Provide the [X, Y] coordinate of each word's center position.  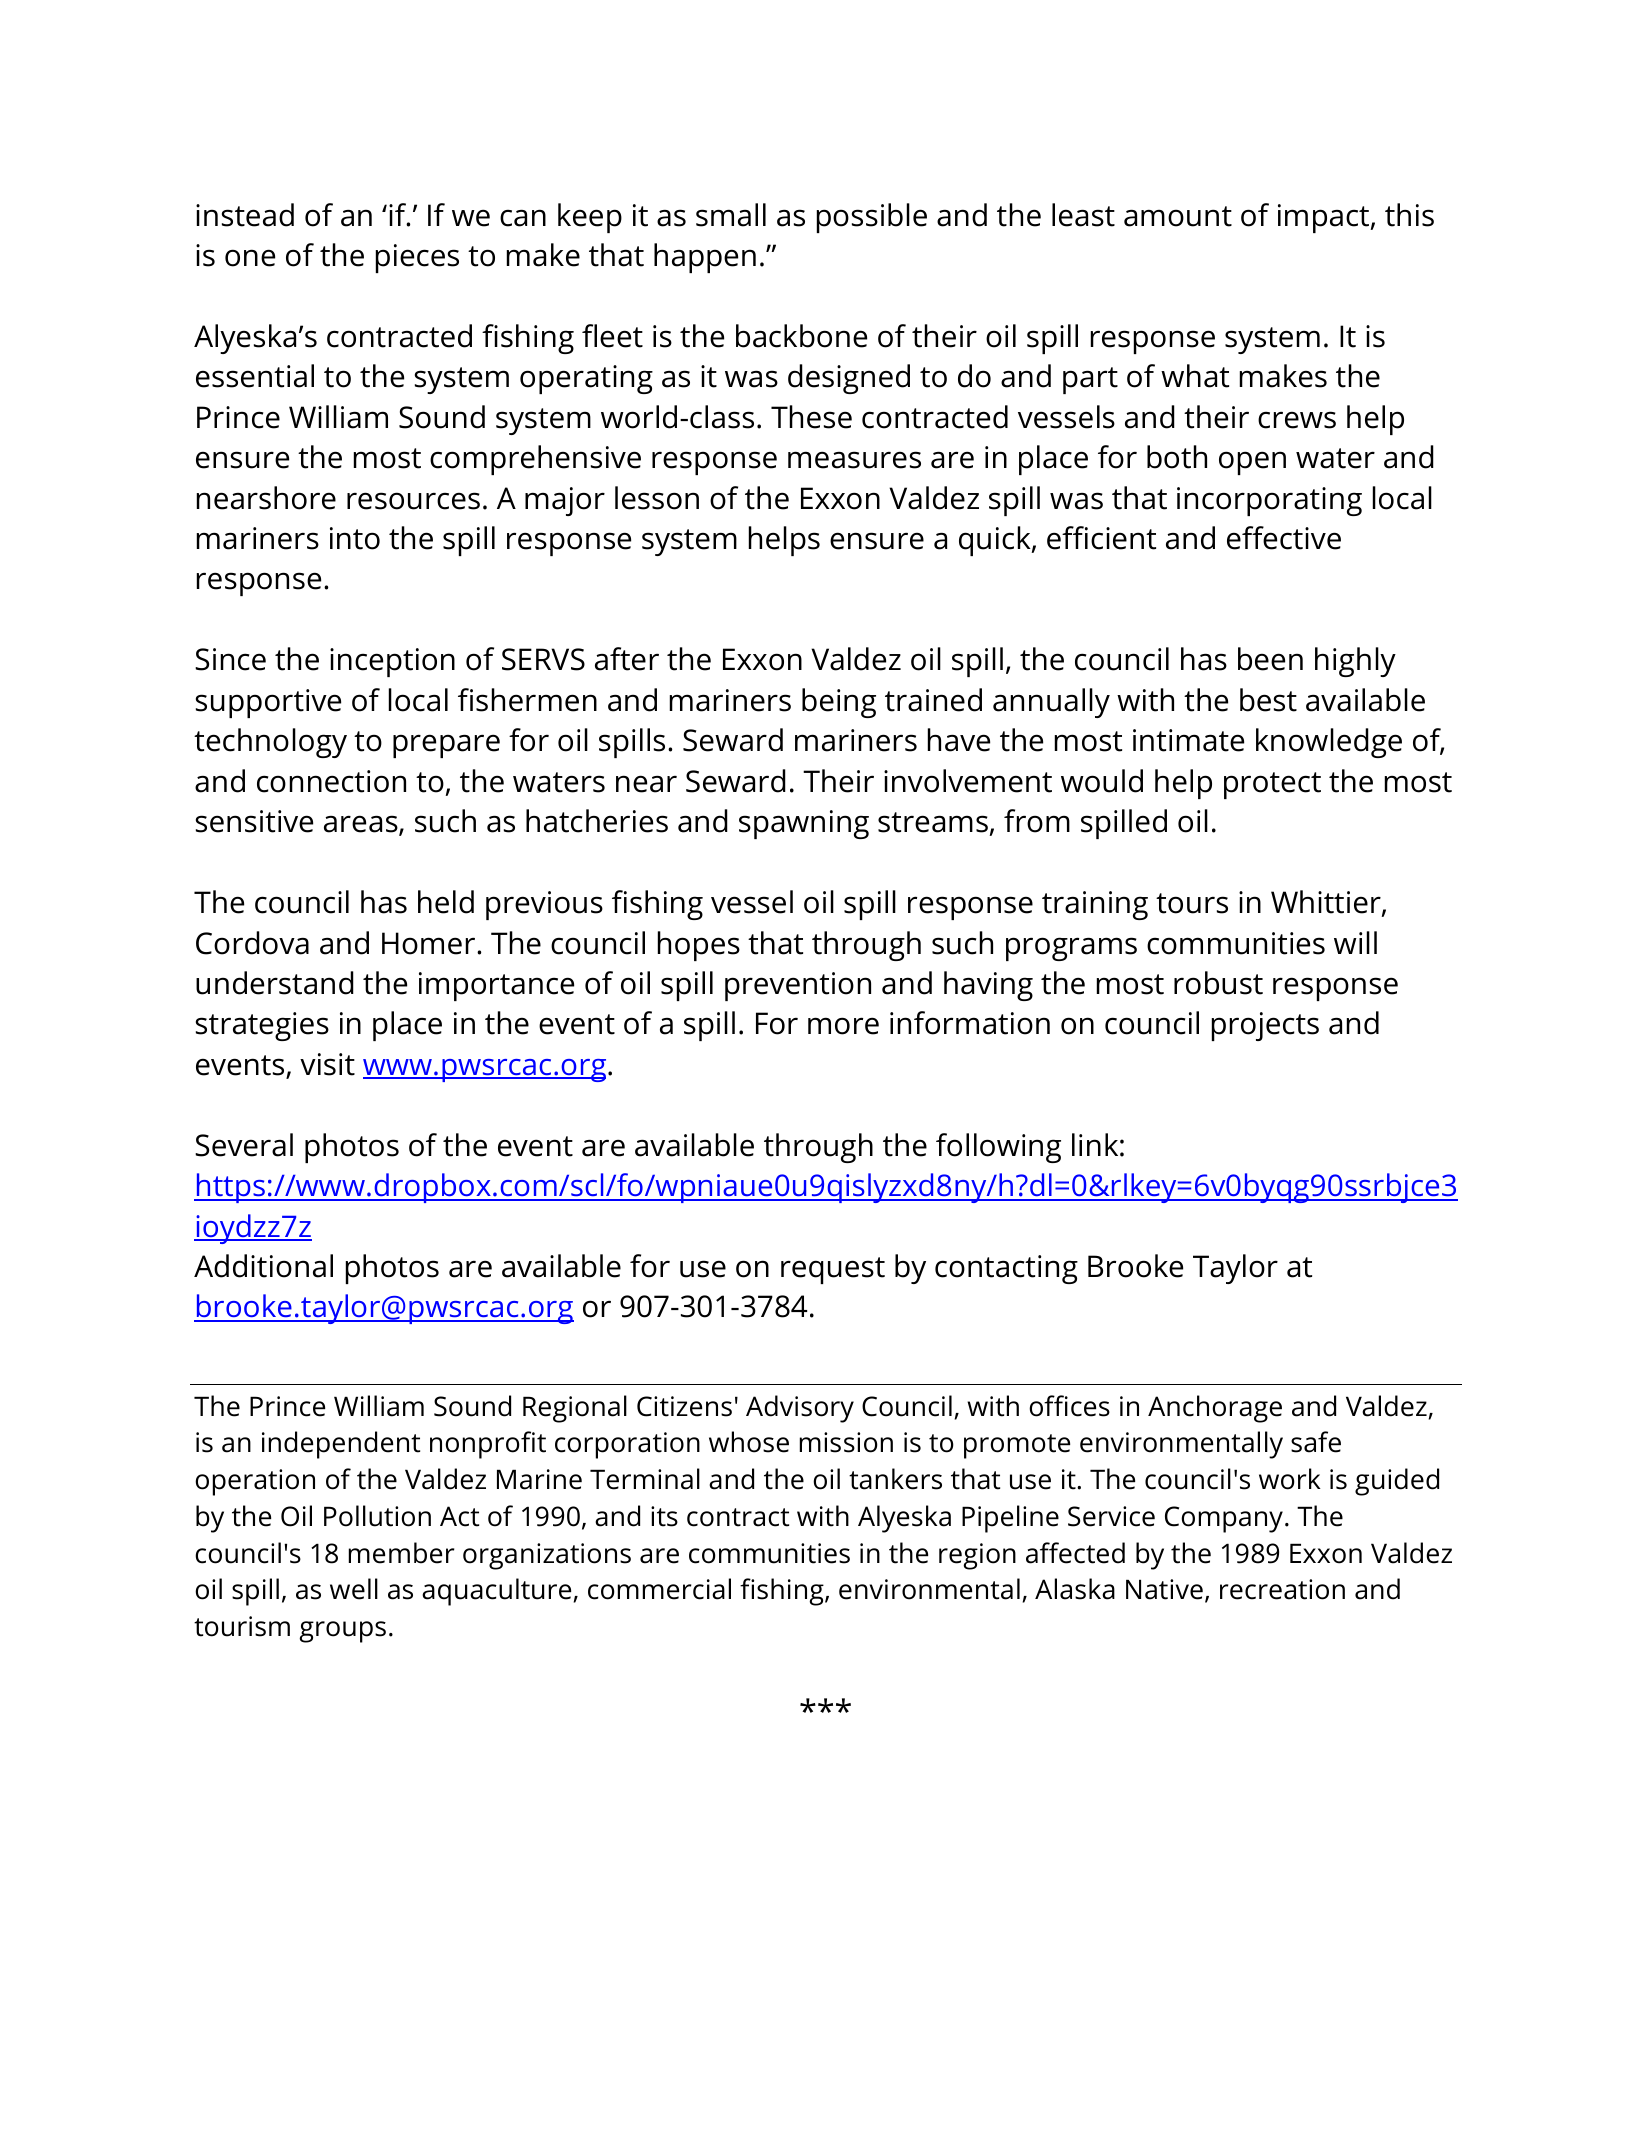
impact [1325, 218]
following [998, 1148]
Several [244, 1145]
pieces [417, 258]
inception [392, 662]
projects [1265, 1026]
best [1268, 700]
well [354, 1589]
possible [872, 218]
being [839, 703]
